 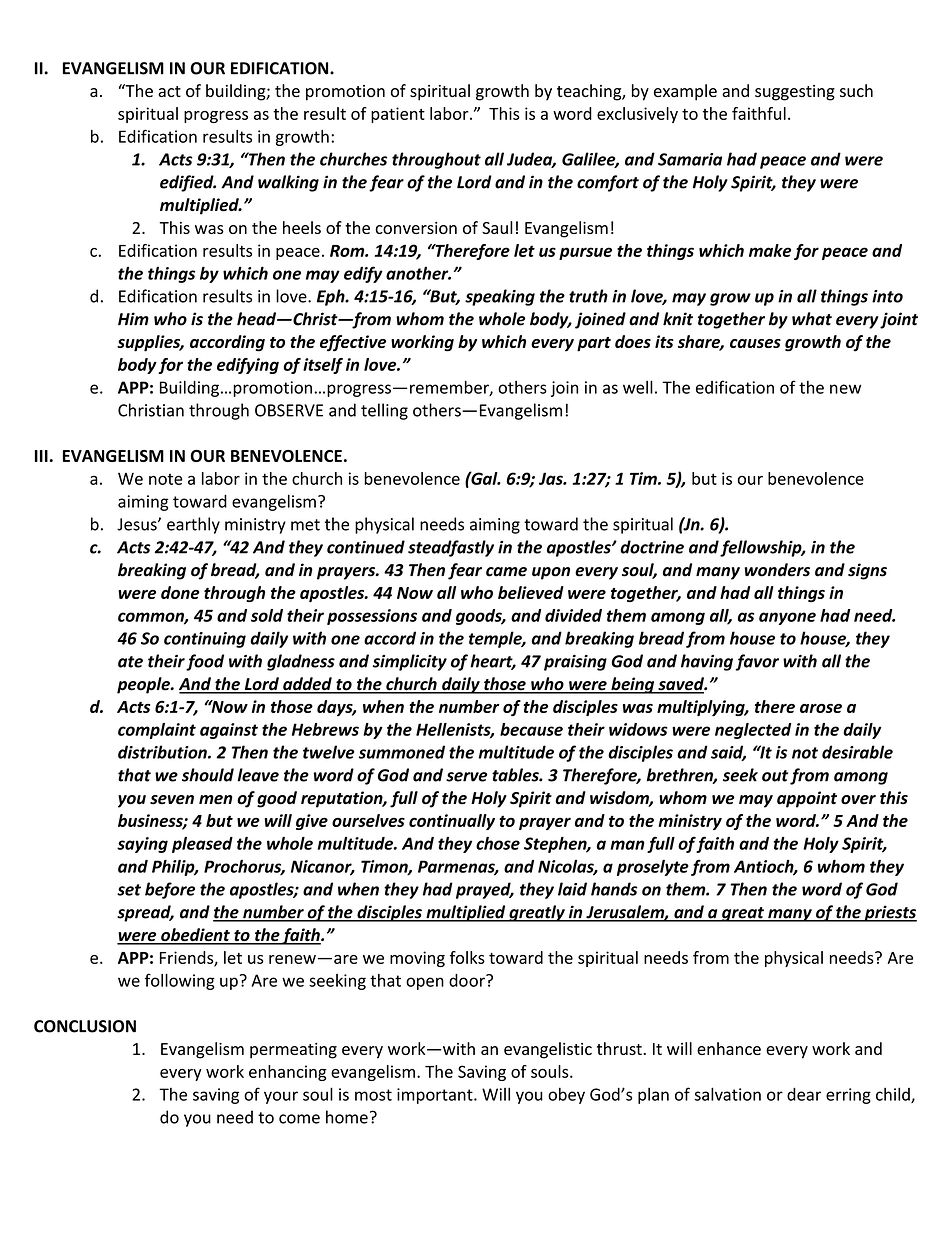 What do you see at coordinates (498, 843) in the screenshot?
I see `chose` at bounding box center [498, 843].
